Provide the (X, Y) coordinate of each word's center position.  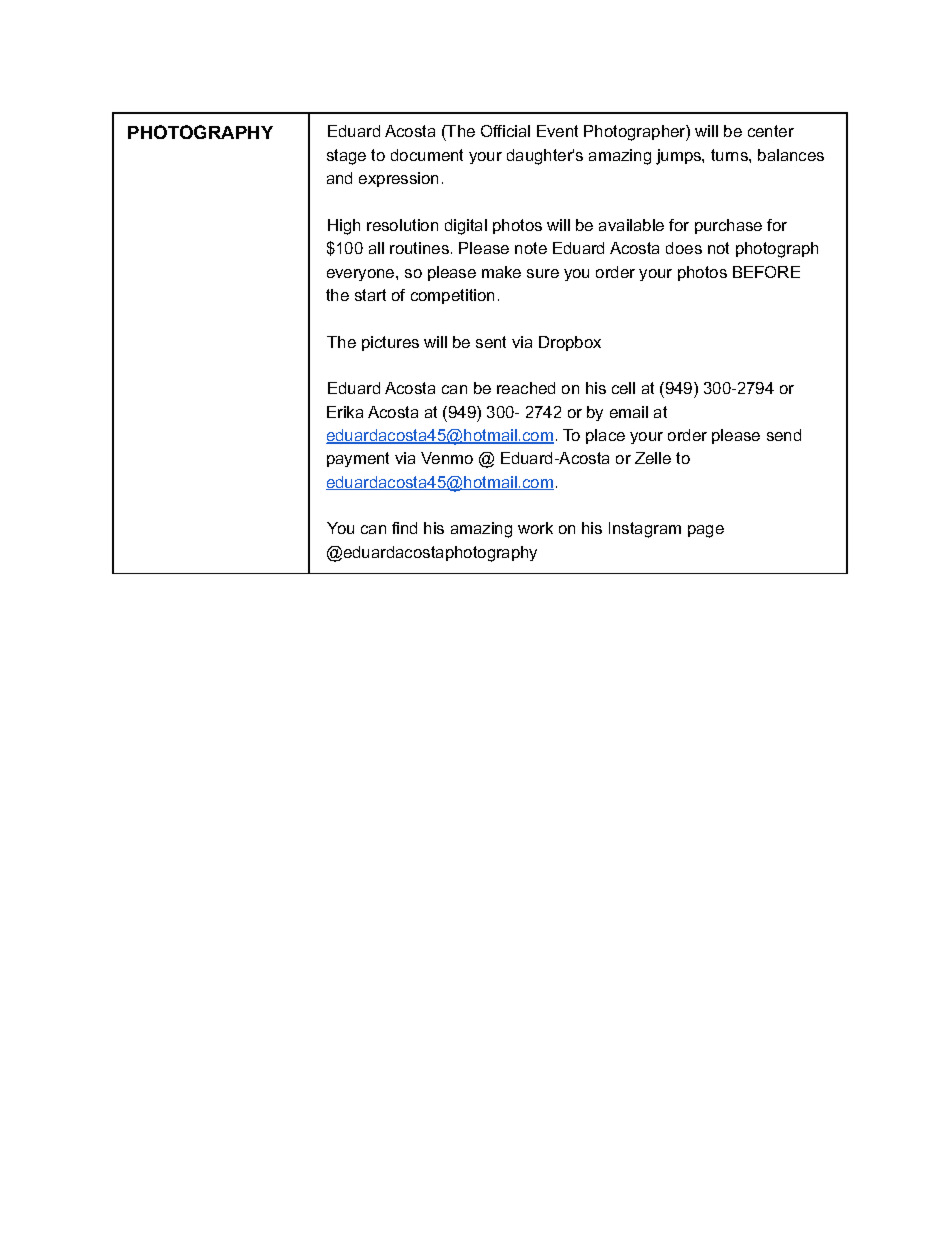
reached (526, 388)
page (706, 531)
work (535, 528)
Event (557, 131)
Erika (345, 412)
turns (730, 155)
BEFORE (766, 272)
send (784, 435)
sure (543, 273)
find (404, 528)
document (427, 155)
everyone (362, 275)
